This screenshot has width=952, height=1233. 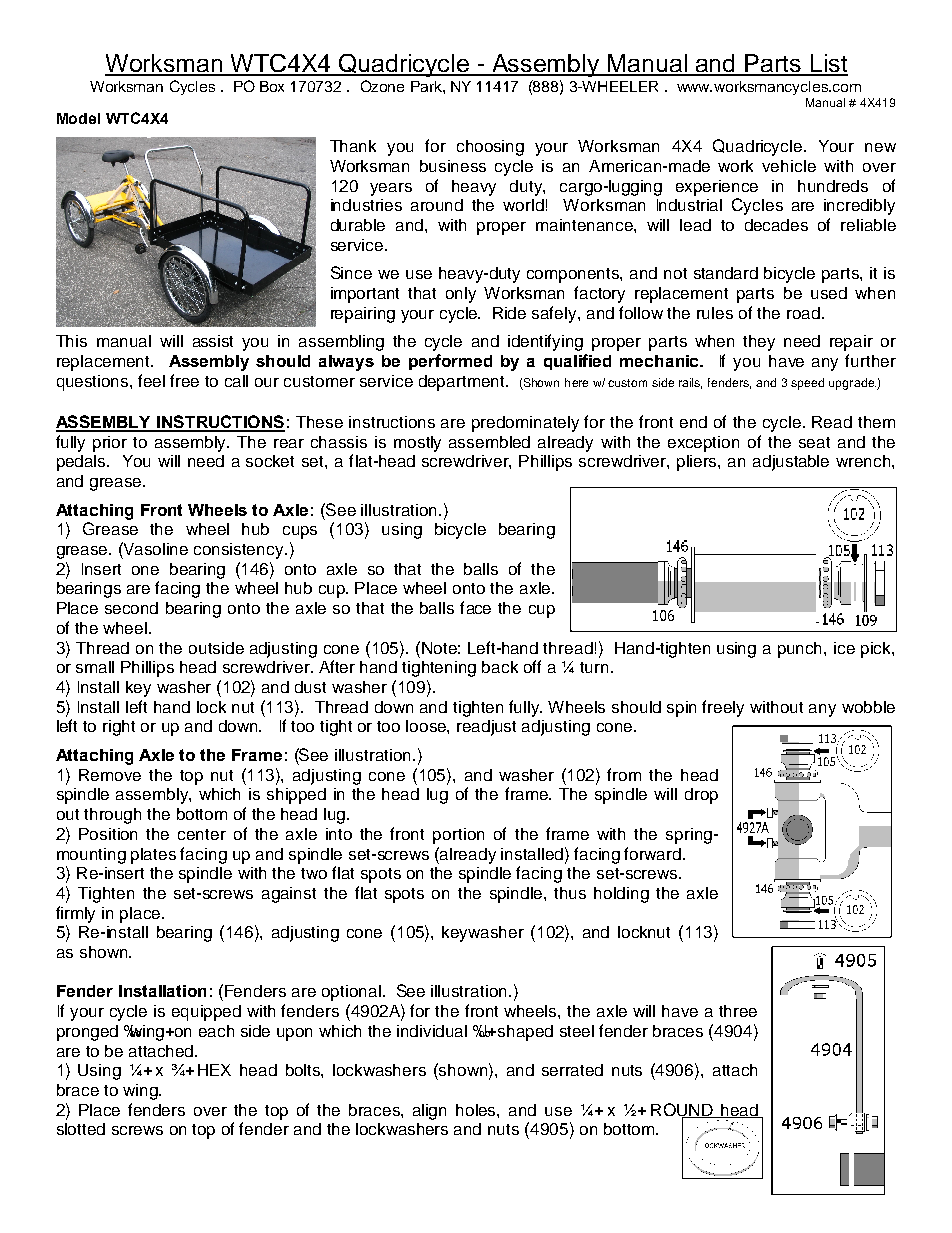 What do you see at coordinates (461, 295) in the screenshot?
I see `only` at bounding box center [461, 295].
